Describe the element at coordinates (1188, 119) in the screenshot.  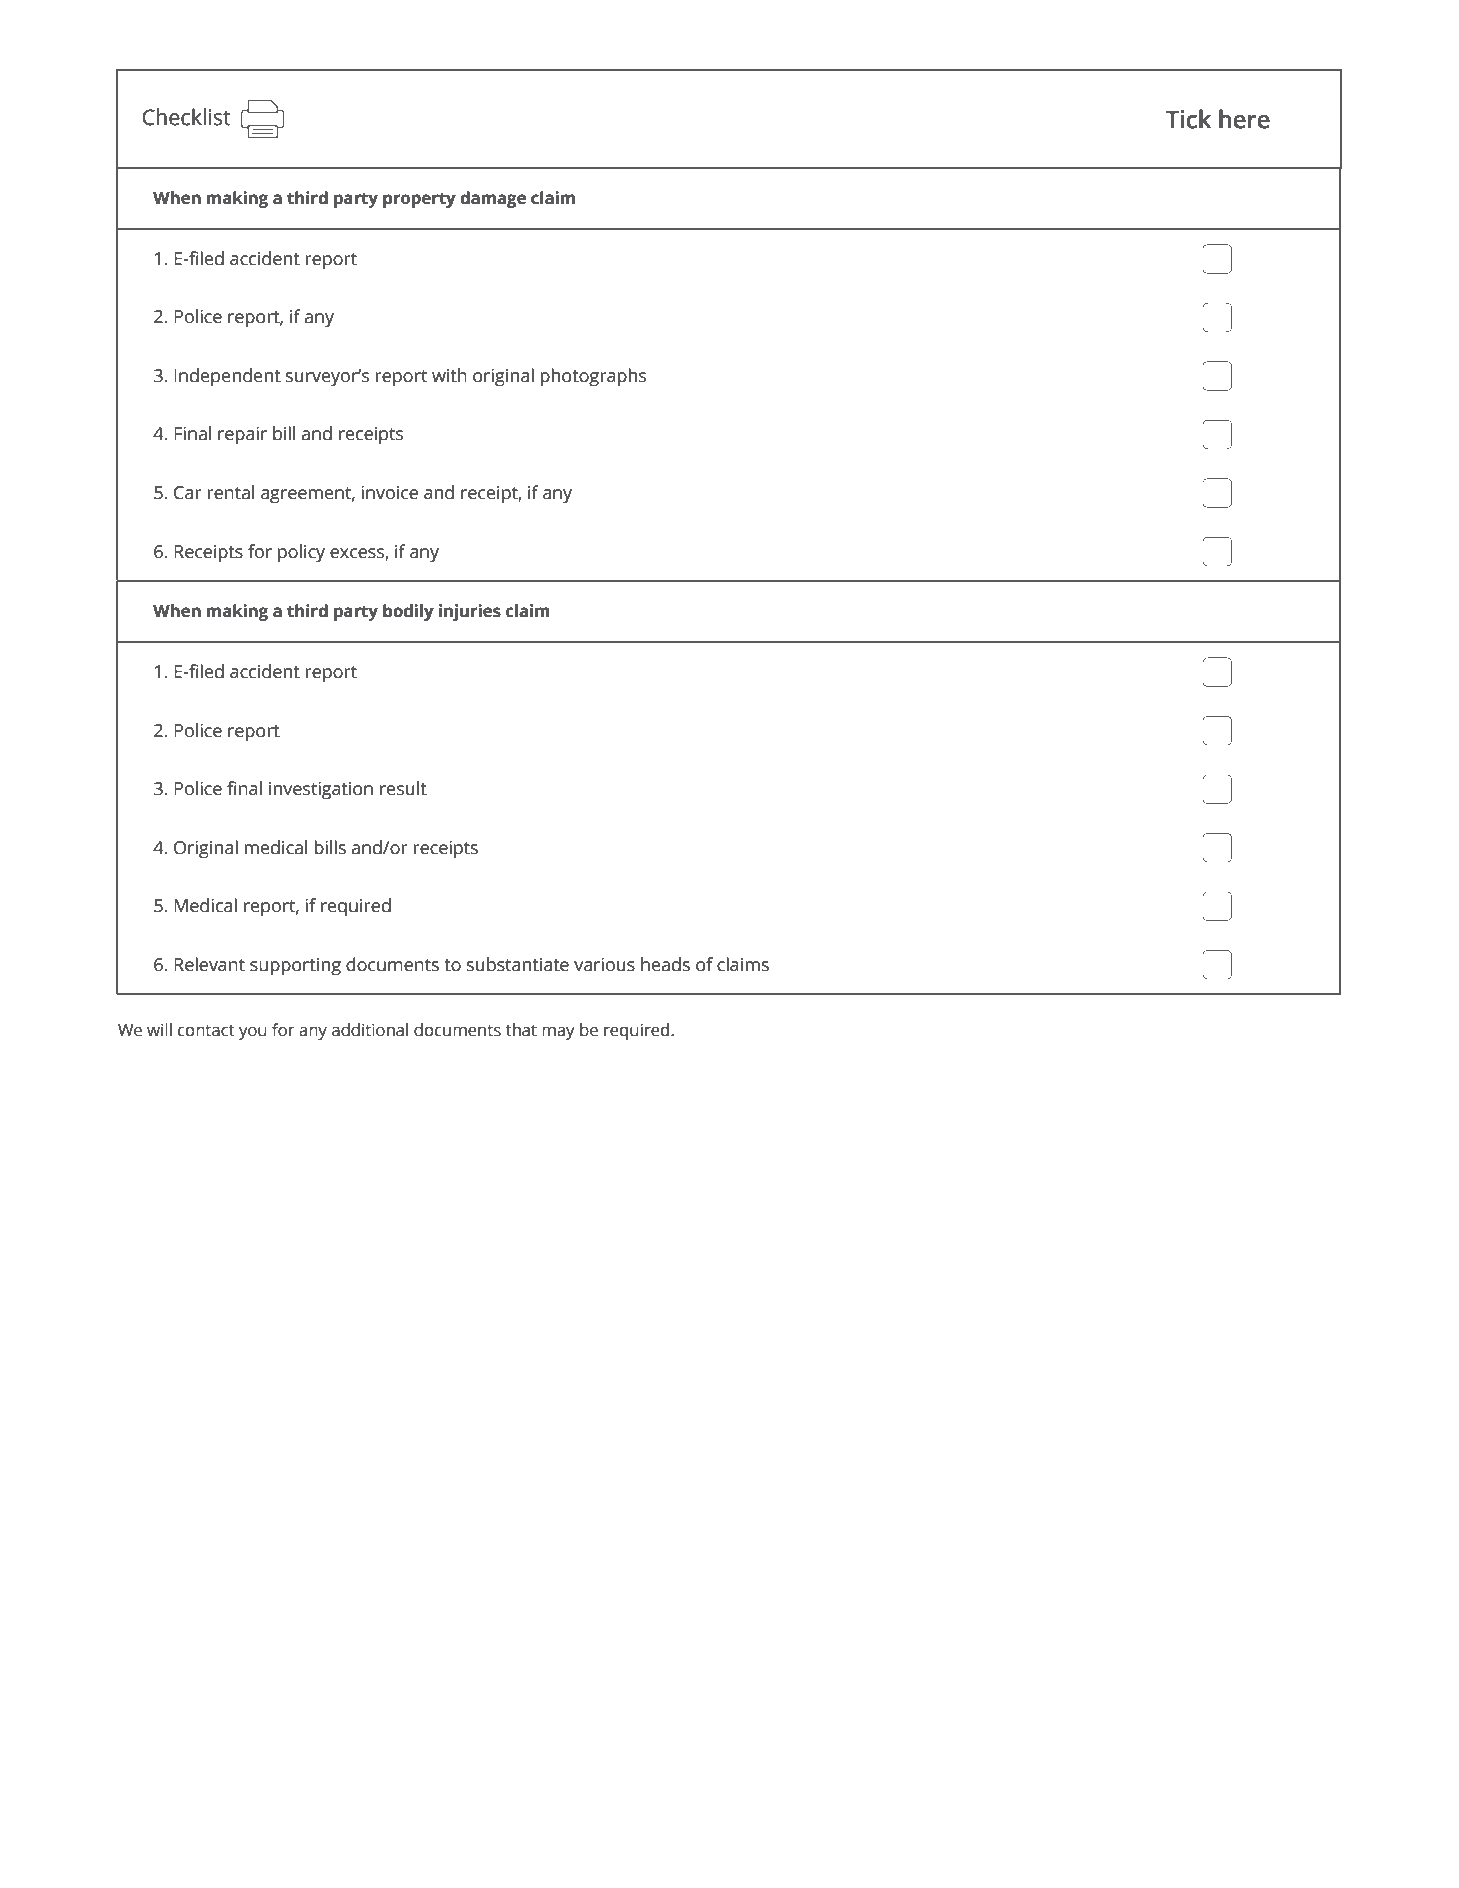
I see `Tick` at that location.
